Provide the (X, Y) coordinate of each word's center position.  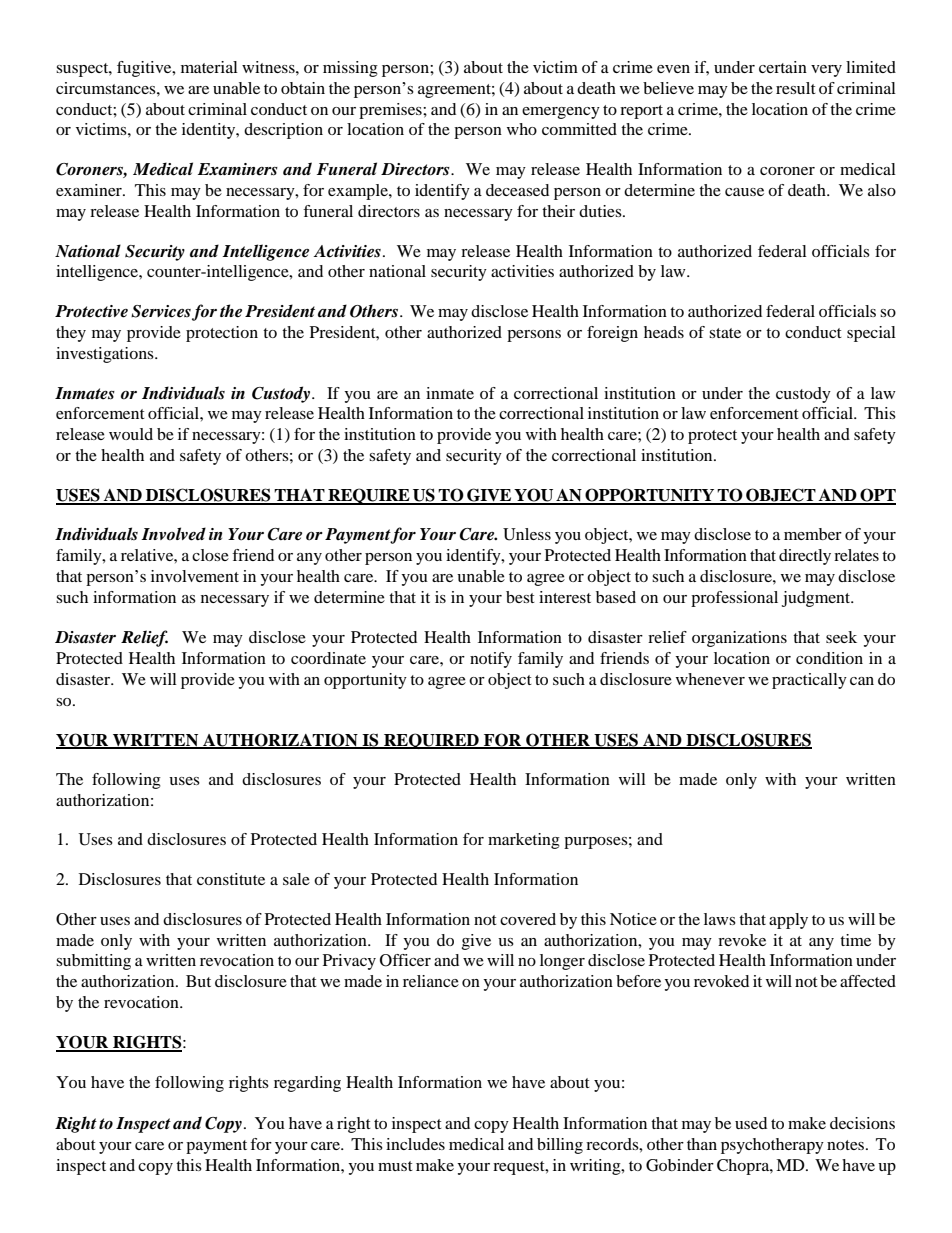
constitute (231, 879)
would (131, 434)
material (209, 67)
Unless (527, 534)
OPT (877, 496)
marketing (524, 841)
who (522, 129)
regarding (307, 1084)
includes (415, 1144)
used (751, 1123)
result (796, 88)
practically (809, 681)
